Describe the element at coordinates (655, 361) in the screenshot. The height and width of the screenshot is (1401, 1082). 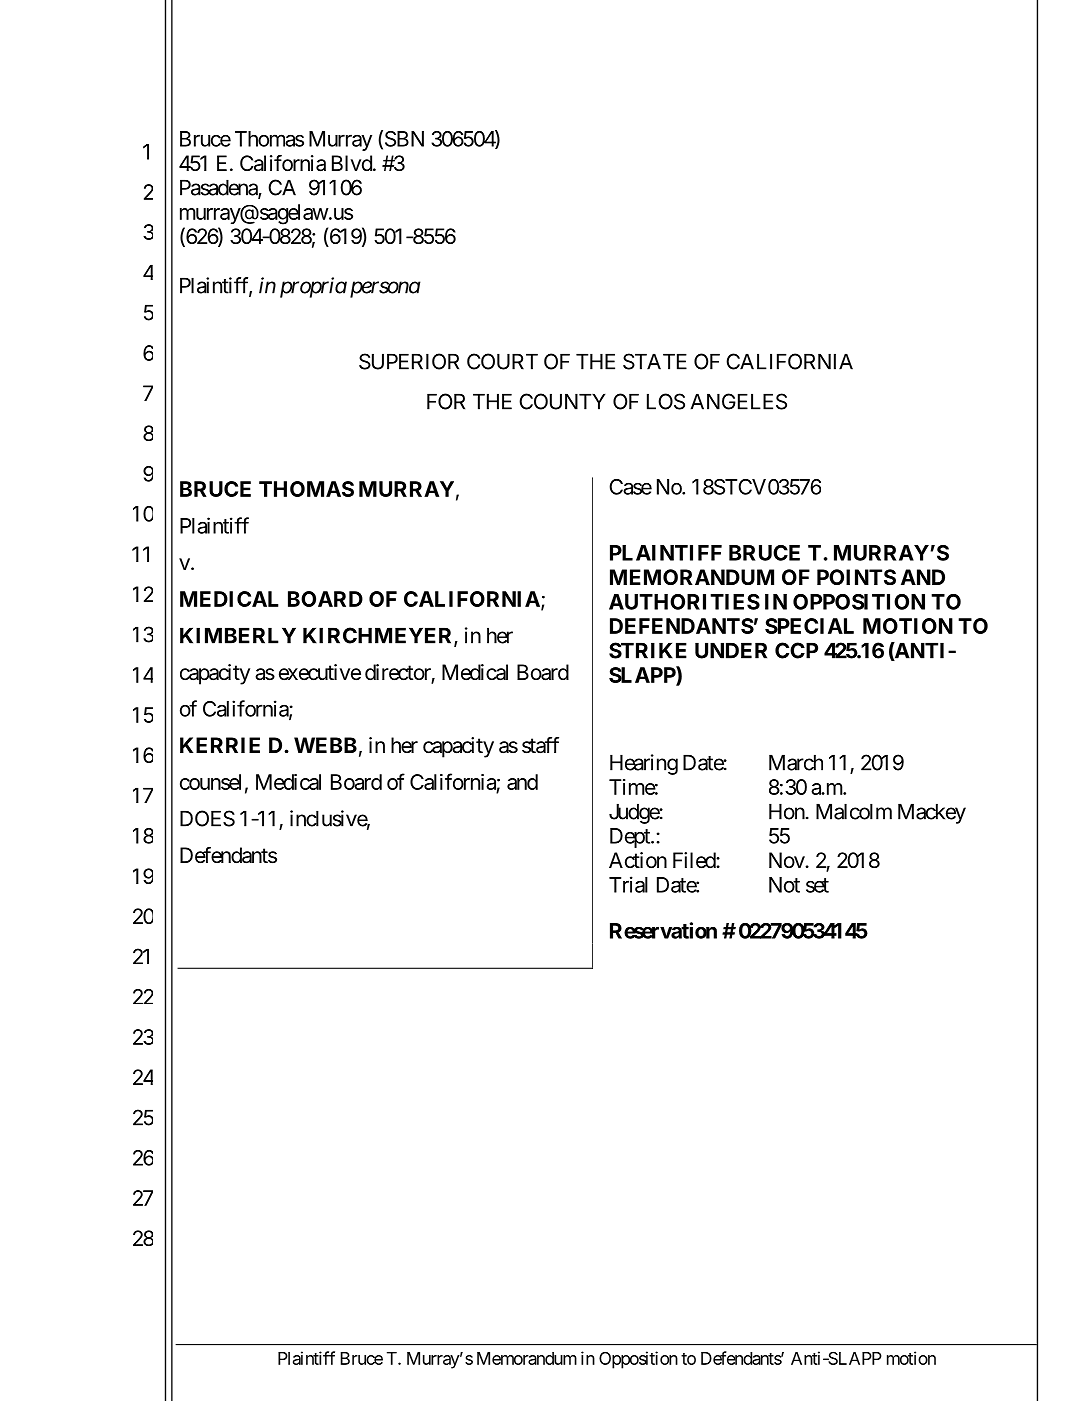
I see `STATE` at that location.
